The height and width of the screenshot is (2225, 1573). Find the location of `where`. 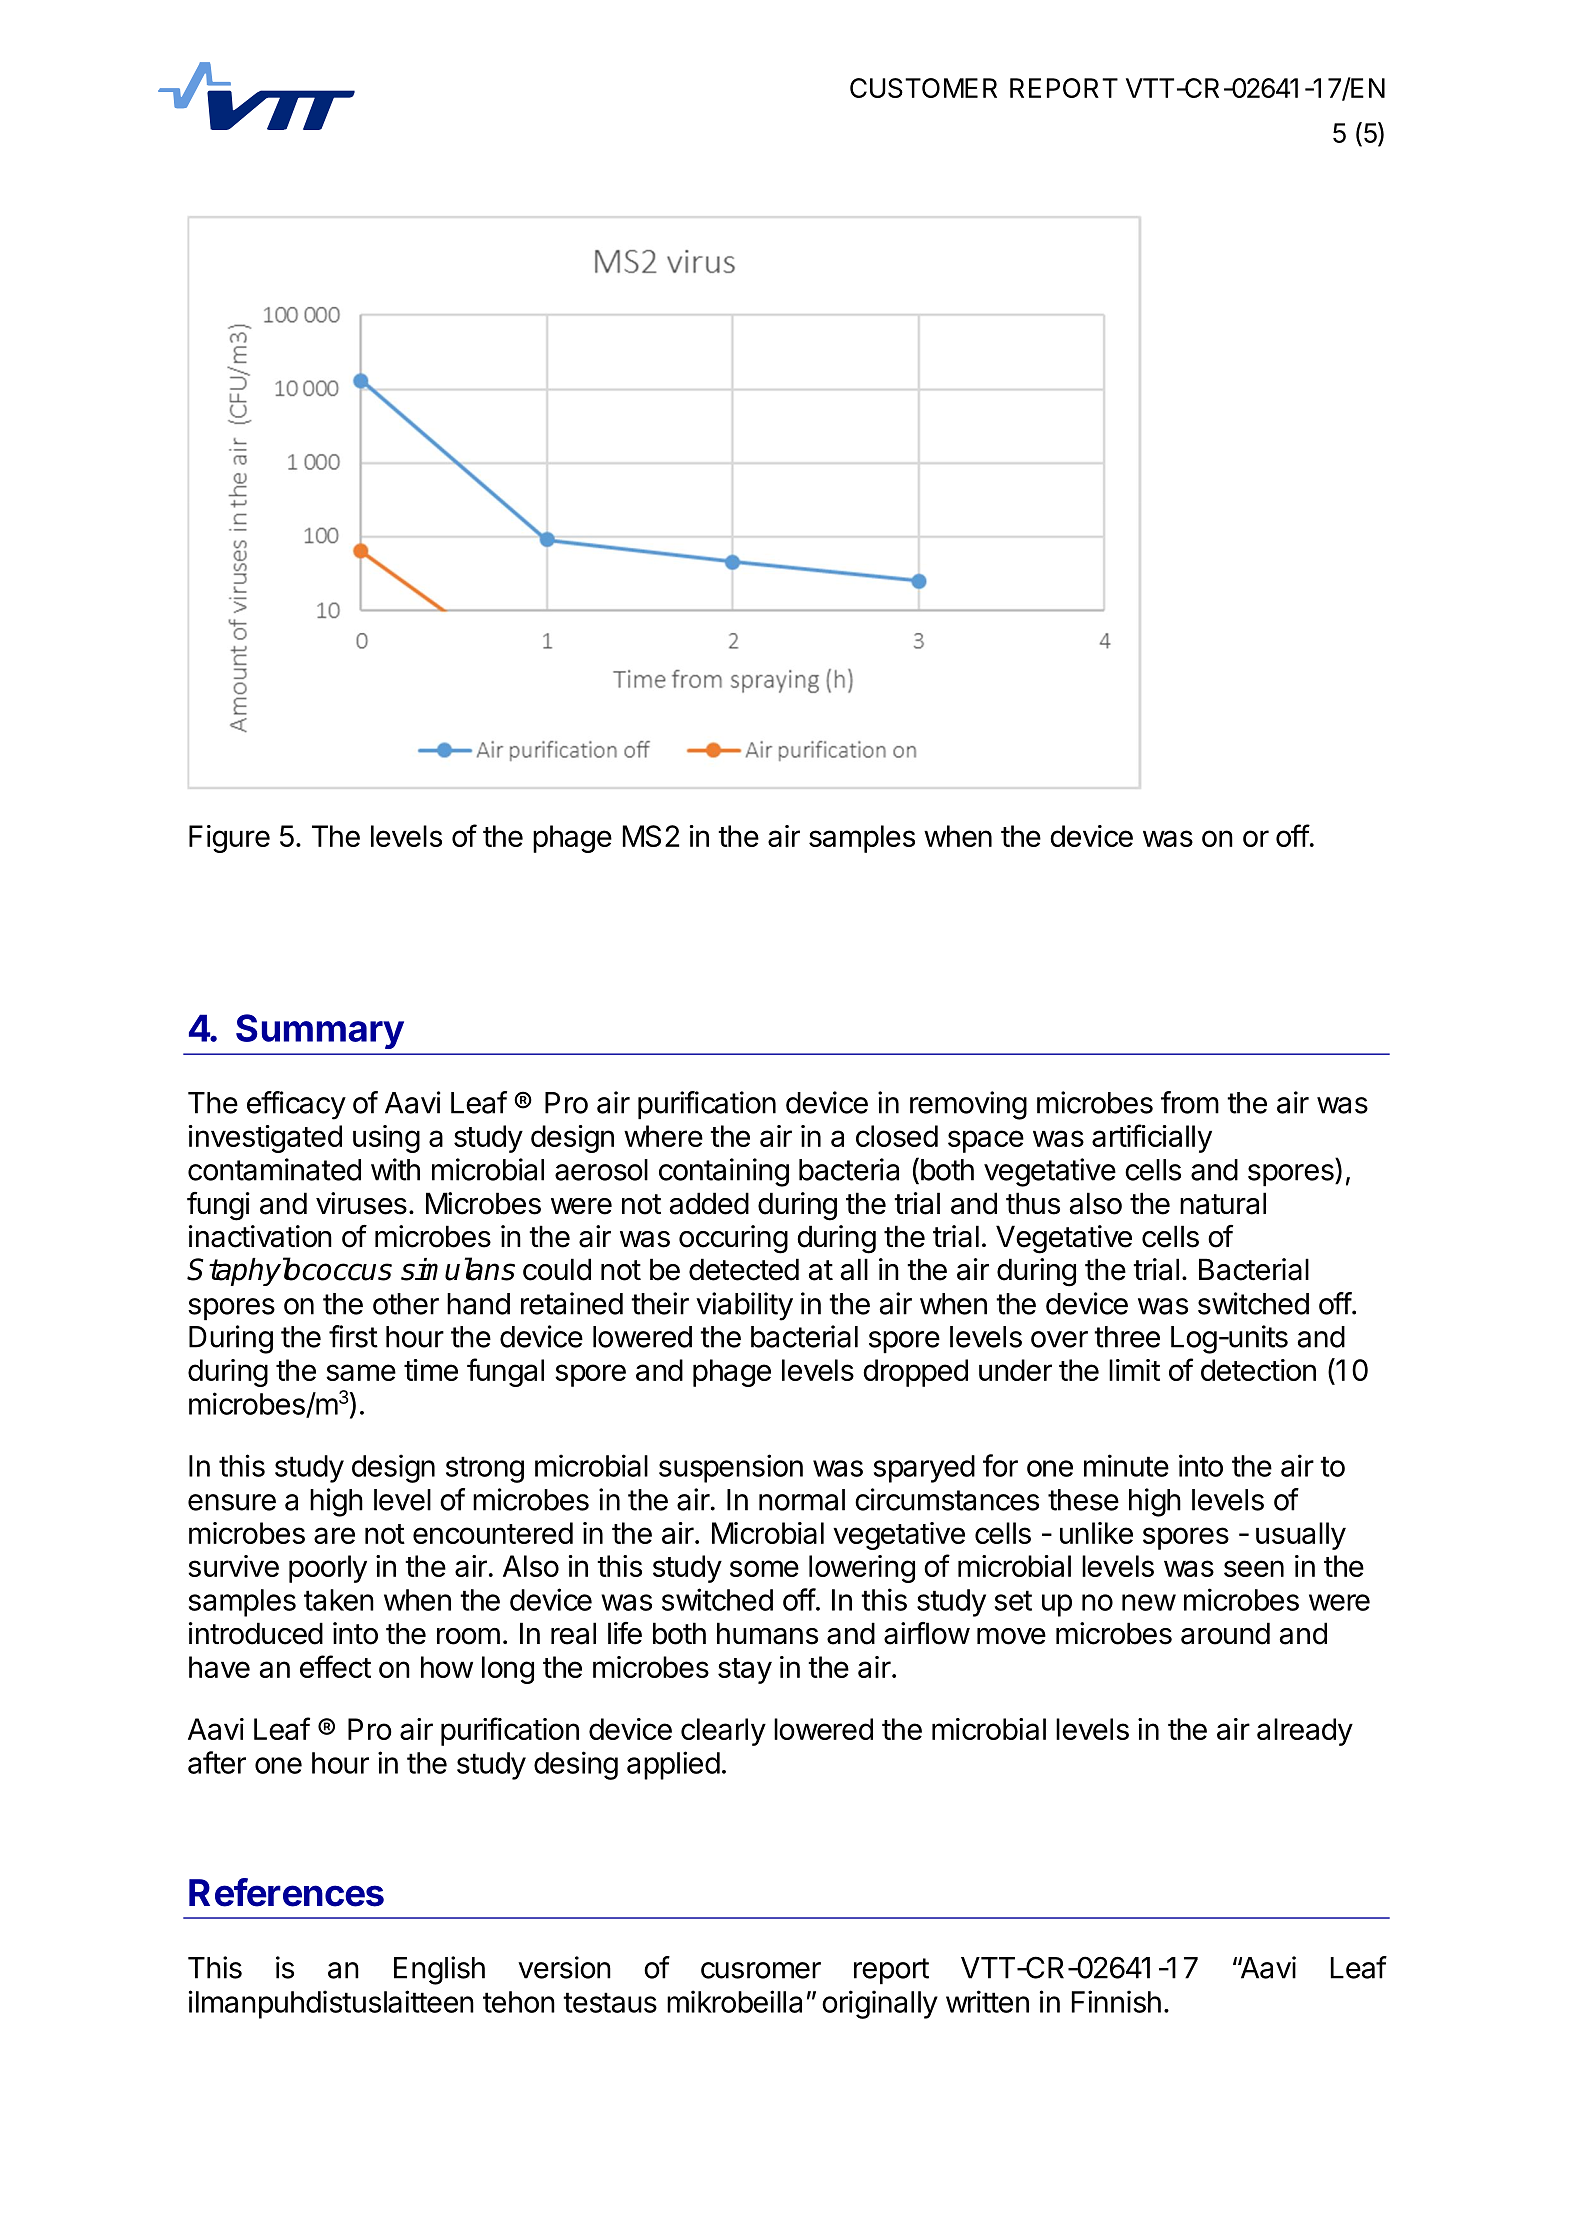

where is located at coordinates (663, 1136).
